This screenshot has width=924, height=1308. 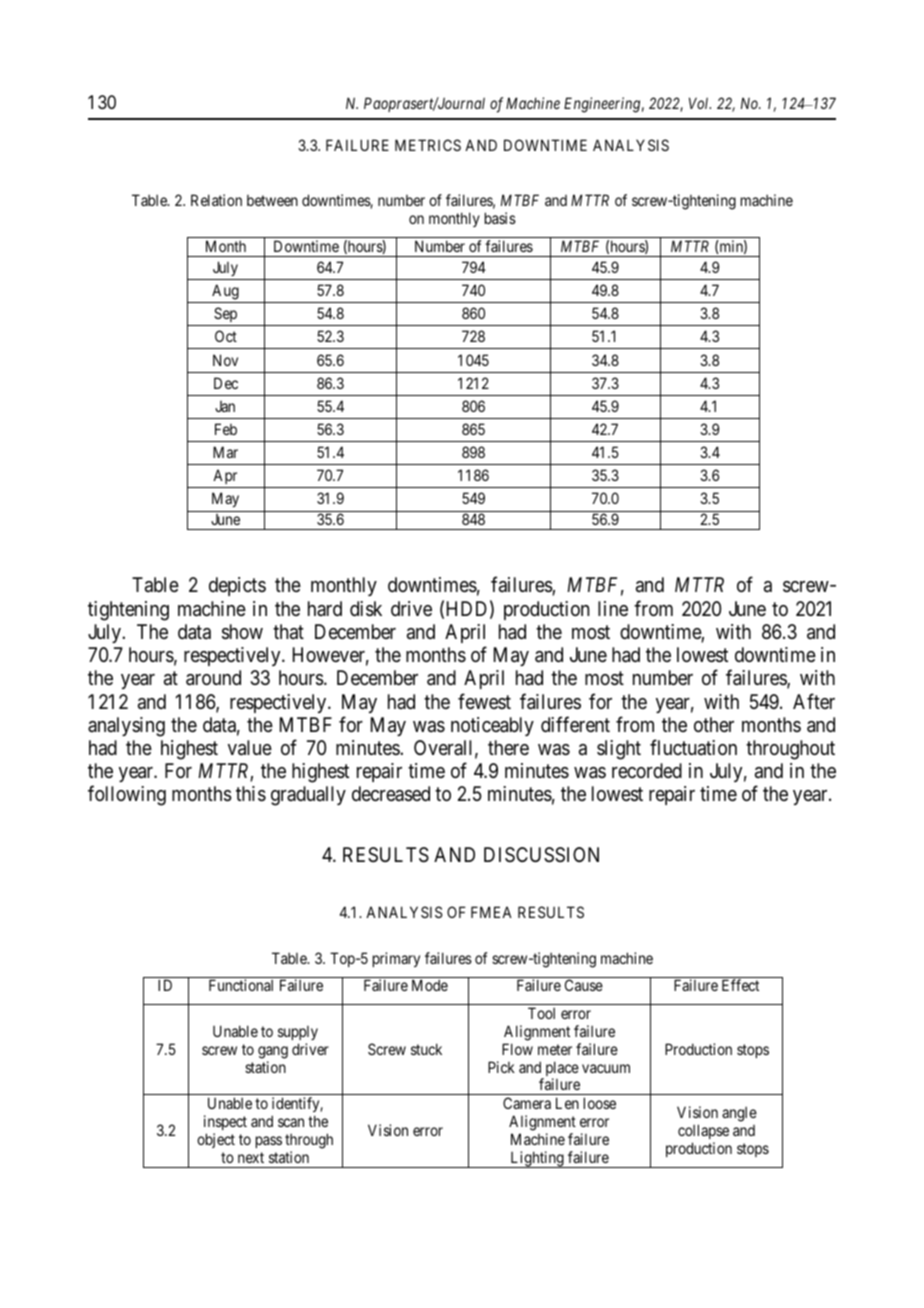 I want to click on METRICS, so click(x=428, y=145).
